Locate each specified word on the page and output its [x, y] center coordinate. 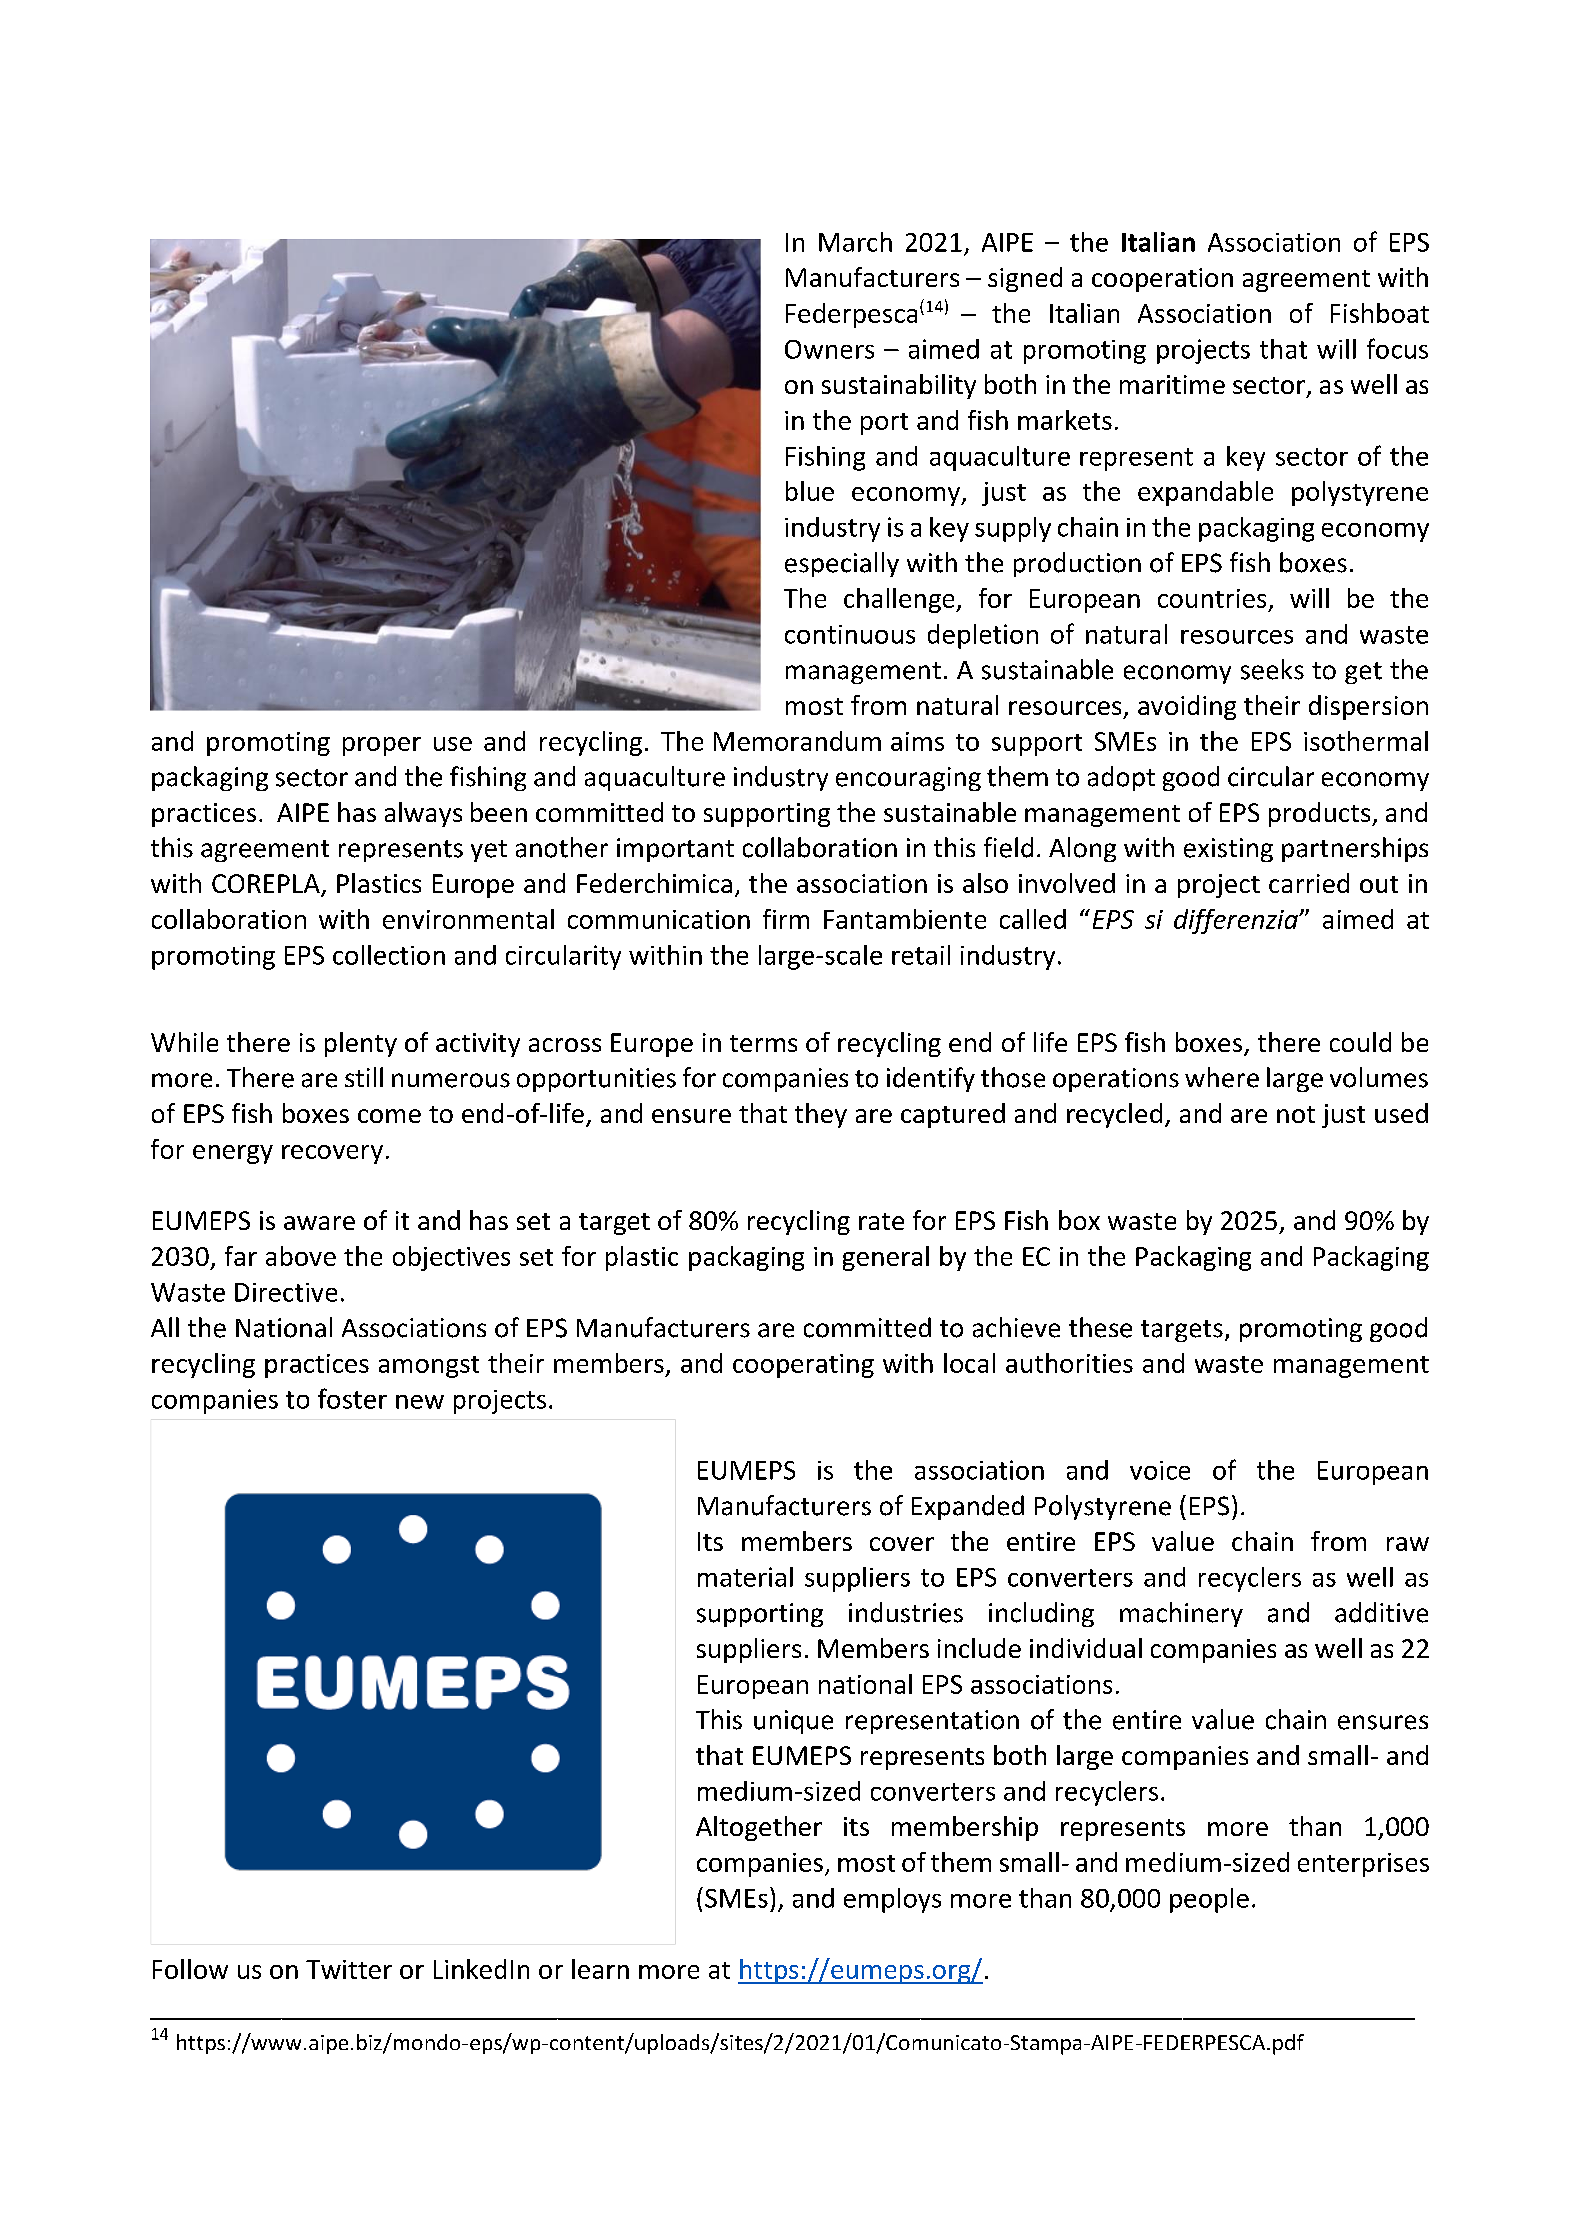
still [364, 1077]
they [821, 1115]
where [1222, 1077]
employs [892, 1900]
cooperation [1162, 280]
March [855, 242]
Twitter [349, 1969]
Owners [829, 349]
